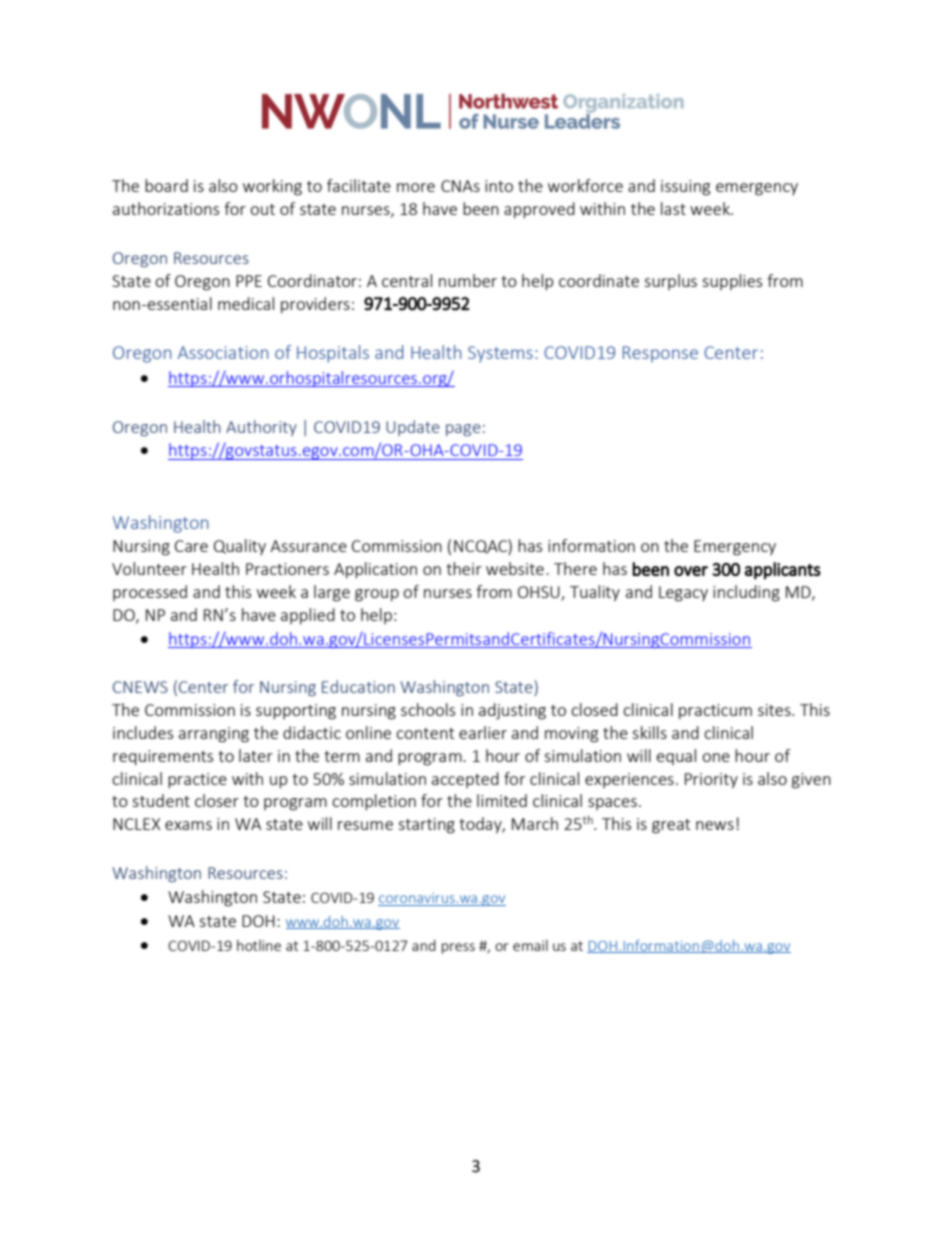 The width and height of the screenshot is (952, 1233). Describe the element at coordinates (660, 354) in the screenshot. I see `Response` at that location.
